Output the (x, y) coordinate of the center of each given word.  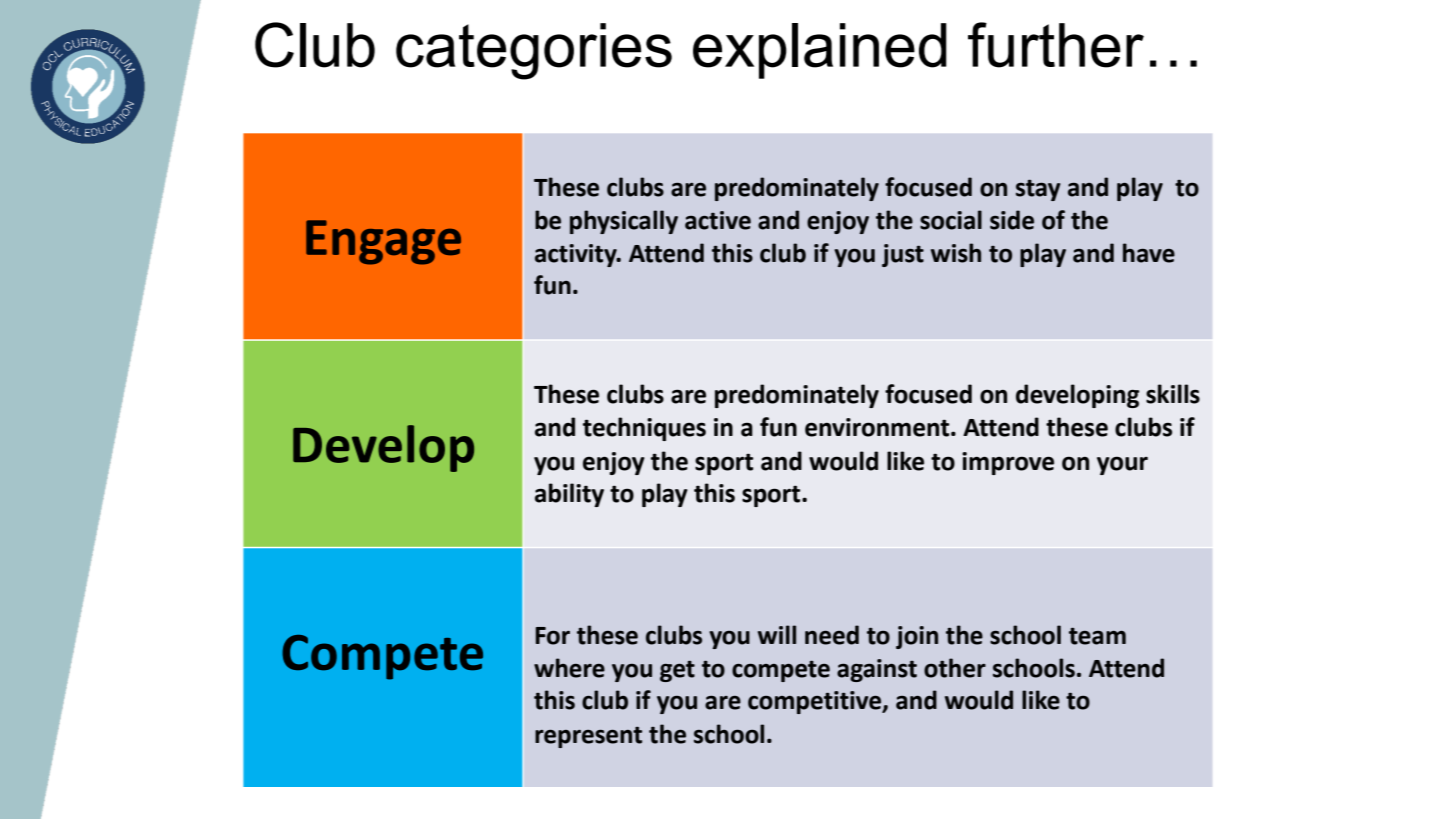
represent (588, 737)
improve (1008, 463)
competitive (816, 702)
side (1012, 220)
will (777, 634)
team (1097, 636)
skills (1173, 394)
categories (534, 51)
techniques (644, 429)
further (1056, 45)
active (718, 220)
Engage (383, 242)
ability (569, 495)
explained (820, 51)
